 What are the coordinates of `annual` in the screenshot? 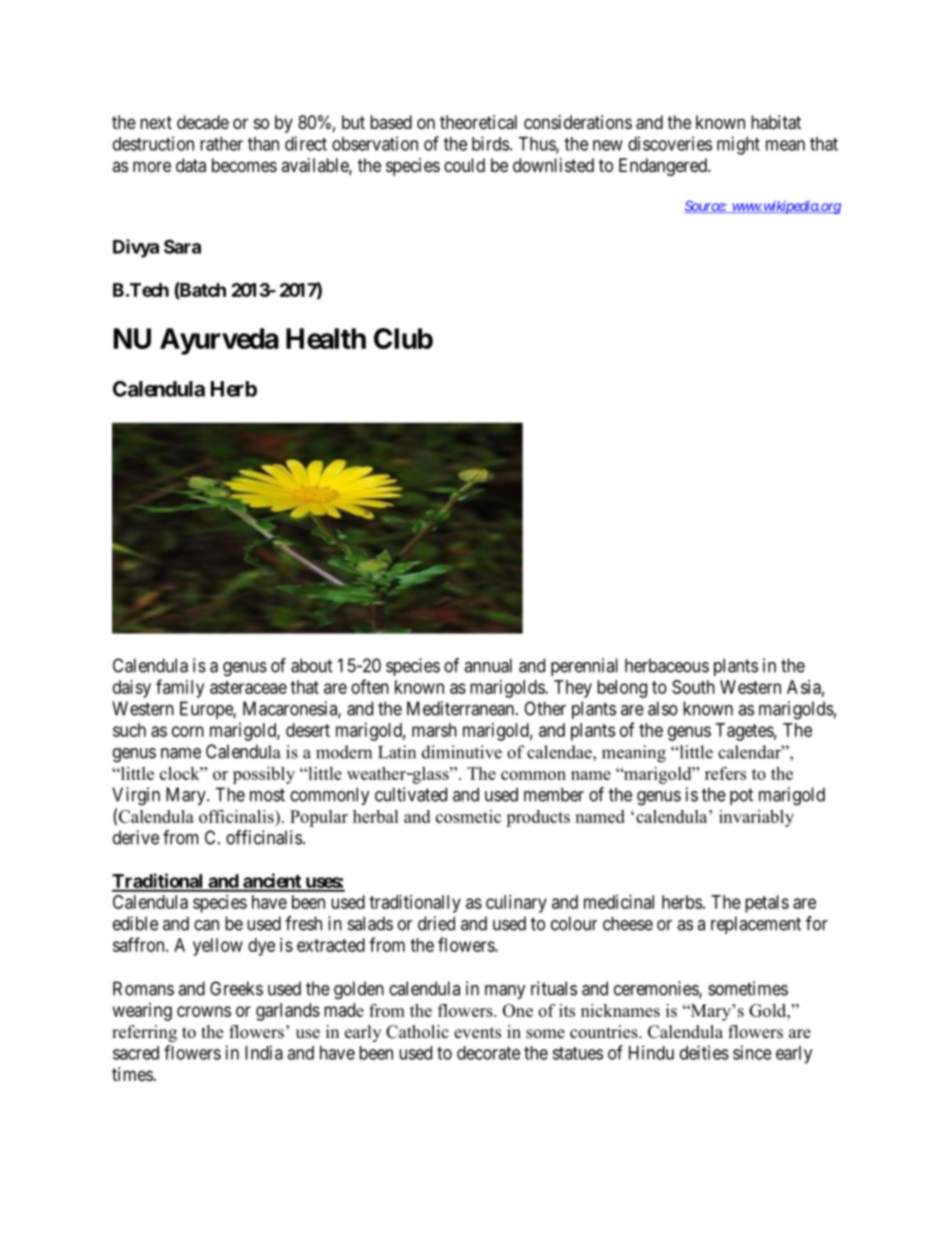 It's located at (488, 665).
